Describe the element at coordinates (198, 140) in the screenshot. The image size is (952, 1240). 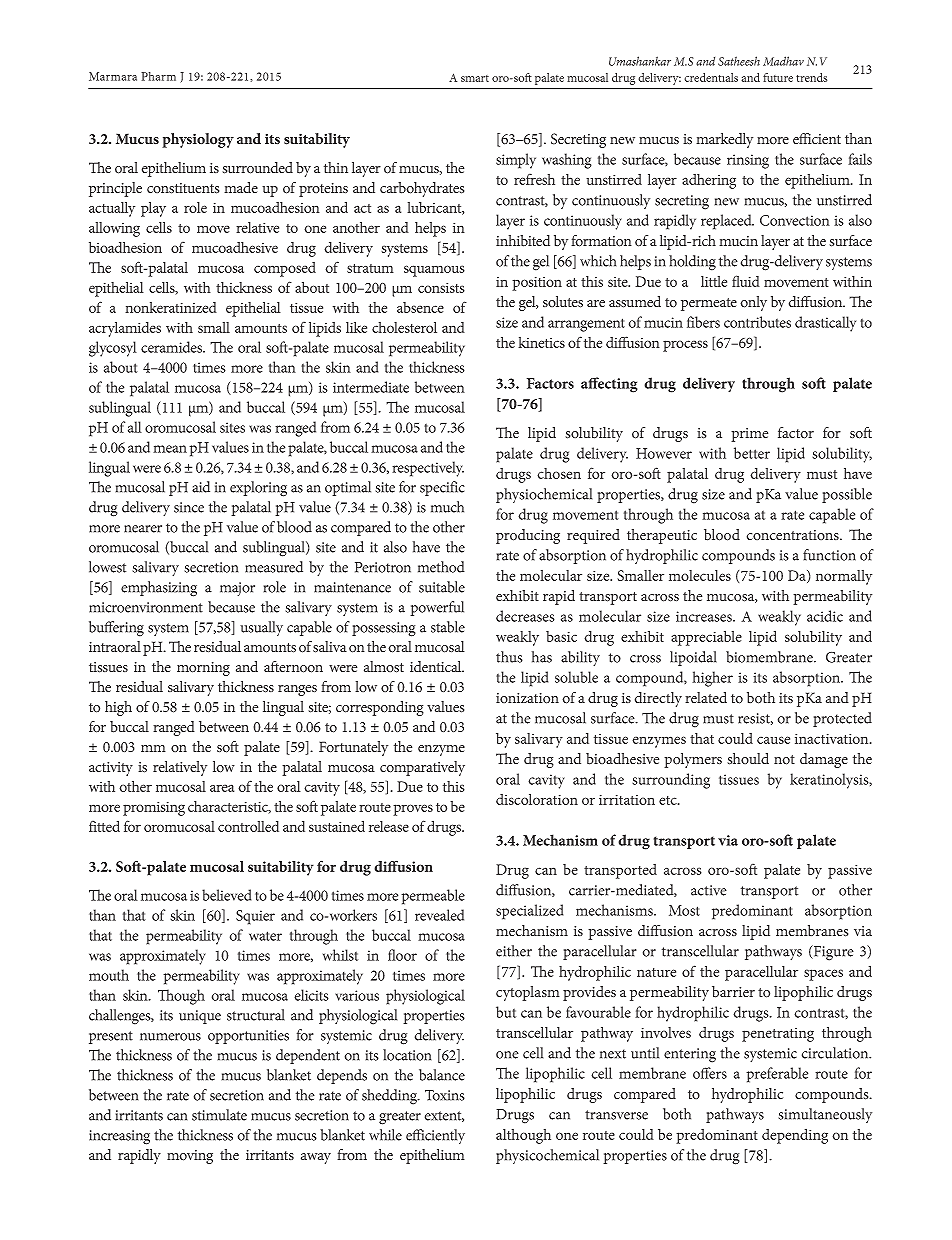
I see `physiology` at that location.
